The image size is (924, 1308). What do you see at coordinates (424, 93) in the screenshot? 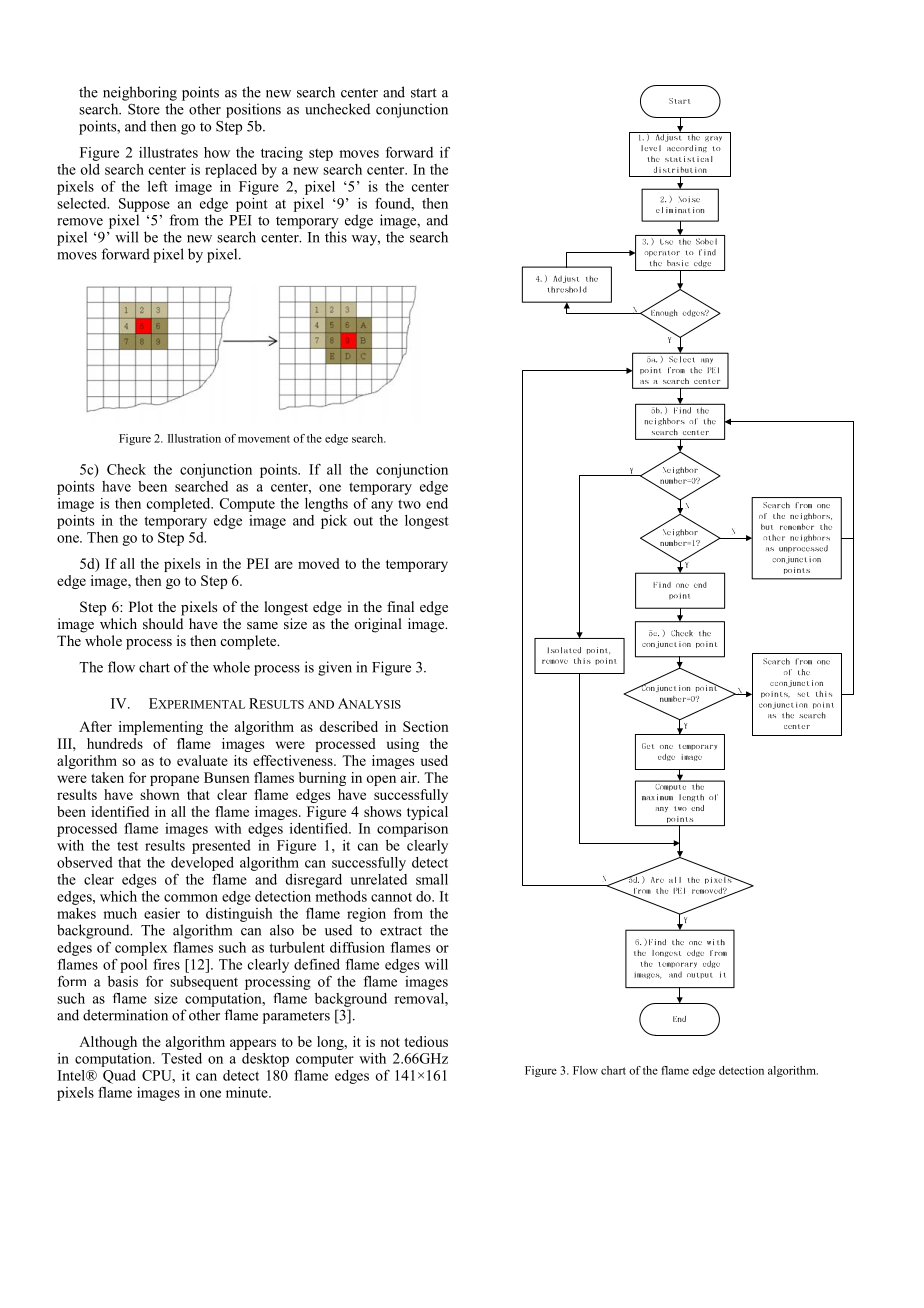
I see `start` at bounding box center [424, 93].
